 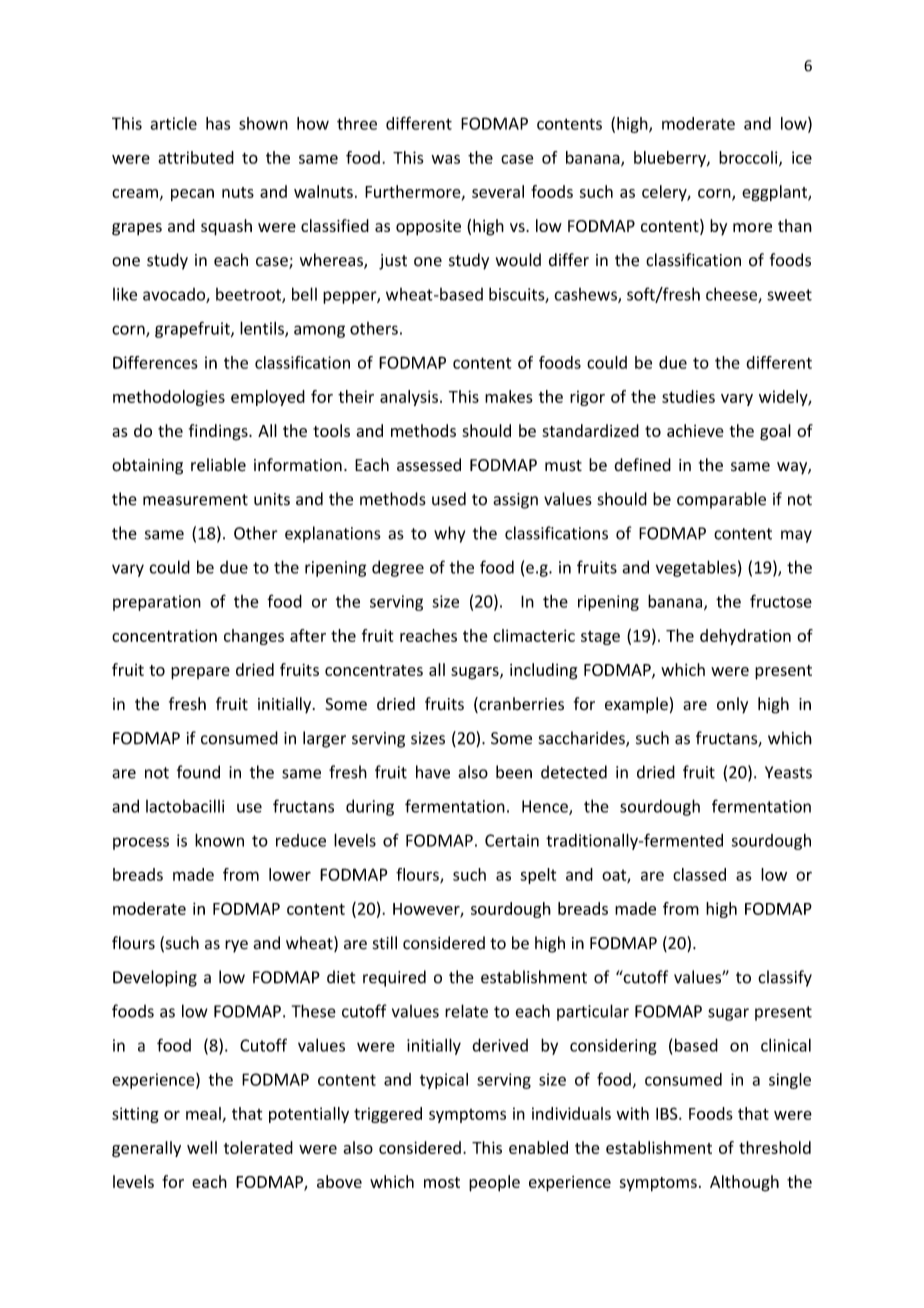 What do you see at coordinates (512, 840) in the page?
I see `Certain` at bounding box center [512, 840].
